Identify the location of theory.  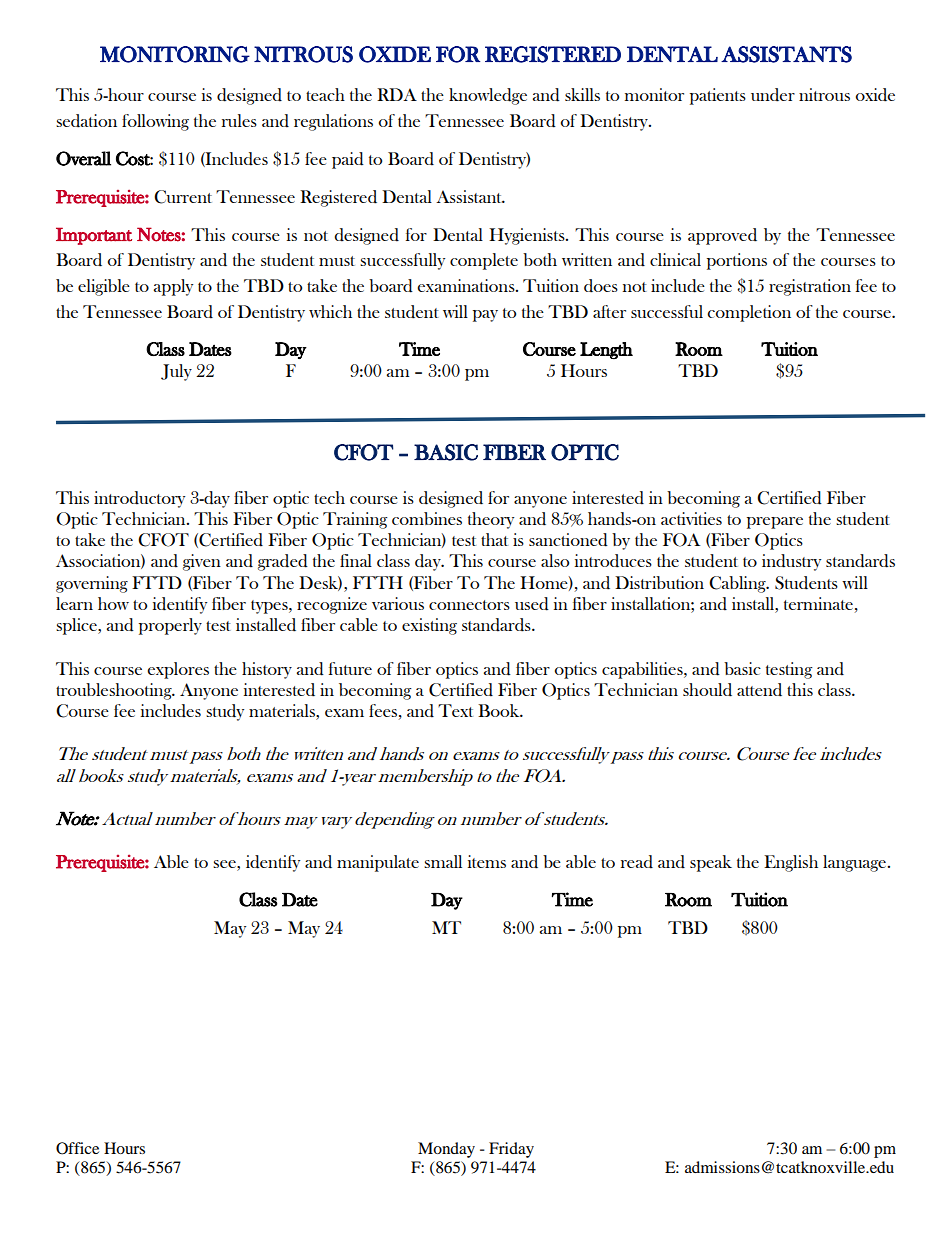
(491, 520).
